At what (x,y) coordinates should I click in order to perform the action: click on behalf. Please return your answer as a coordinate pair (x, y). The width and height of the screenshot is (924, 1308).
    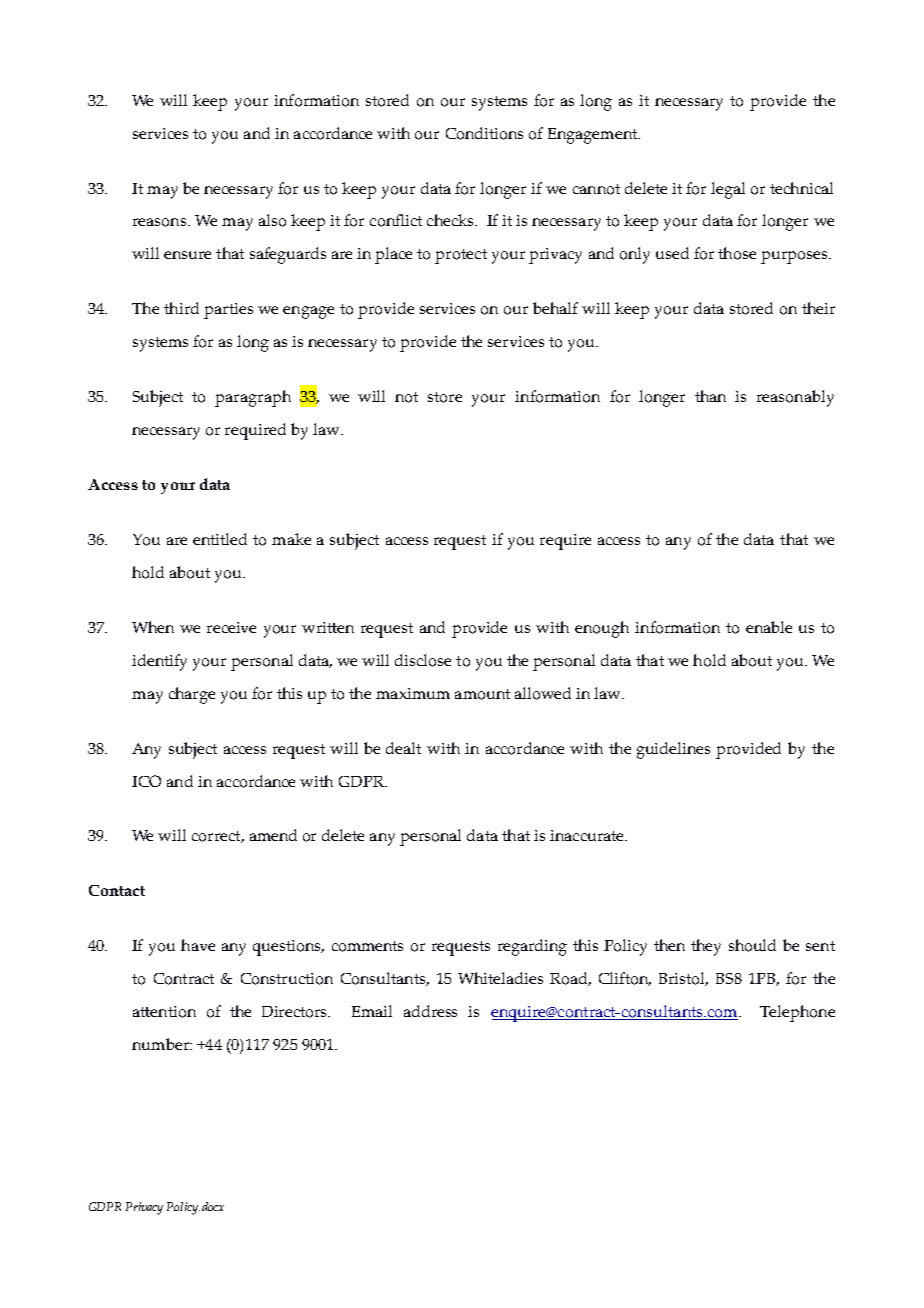
    Looking at the image, I should click on (555, 308).
